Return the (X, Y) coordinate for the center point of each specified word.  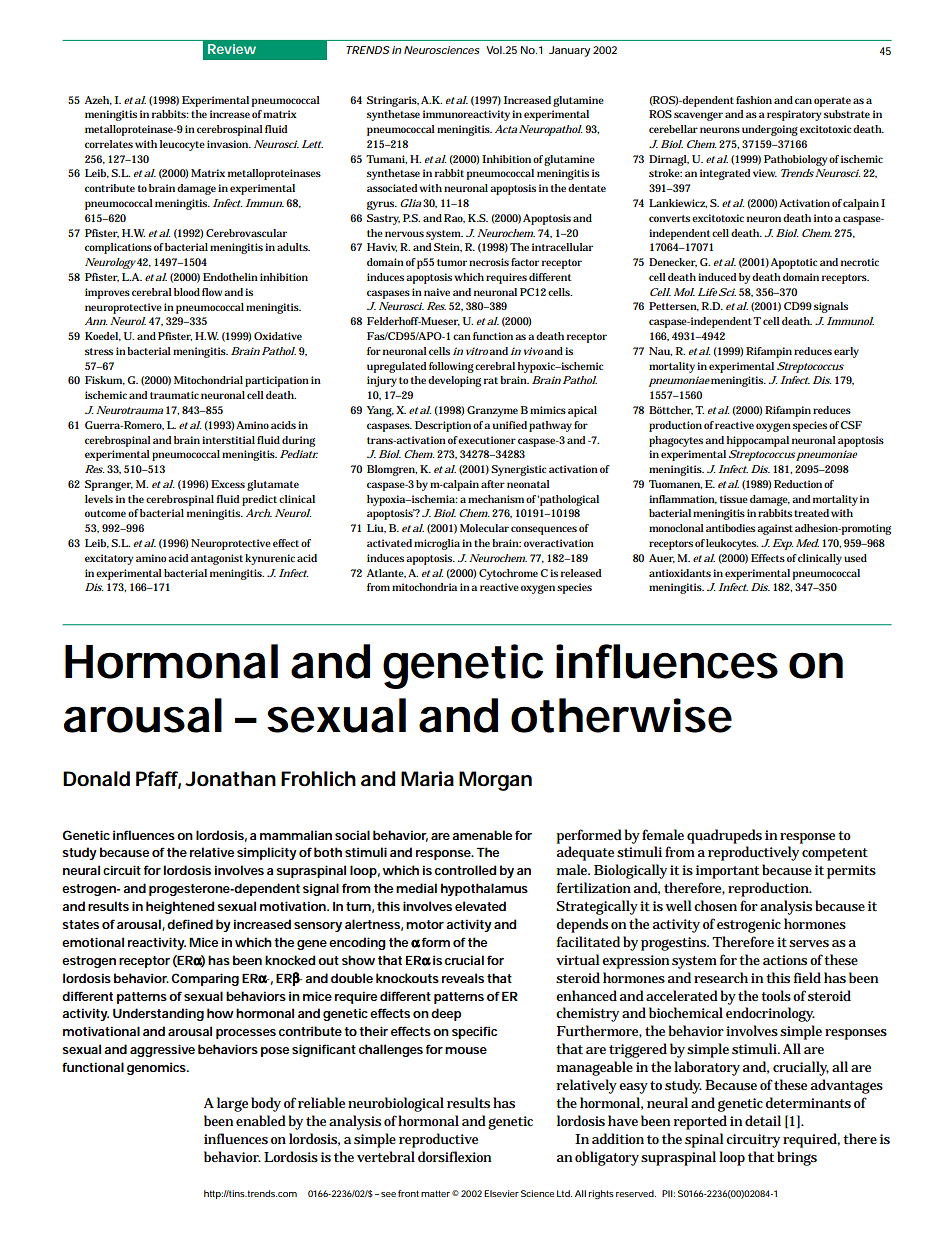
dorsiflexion (454, 1156)
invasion (229, 144)
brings (797, 1158)
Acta (506, 129)
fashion (754, 100)
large (232, 1104)
